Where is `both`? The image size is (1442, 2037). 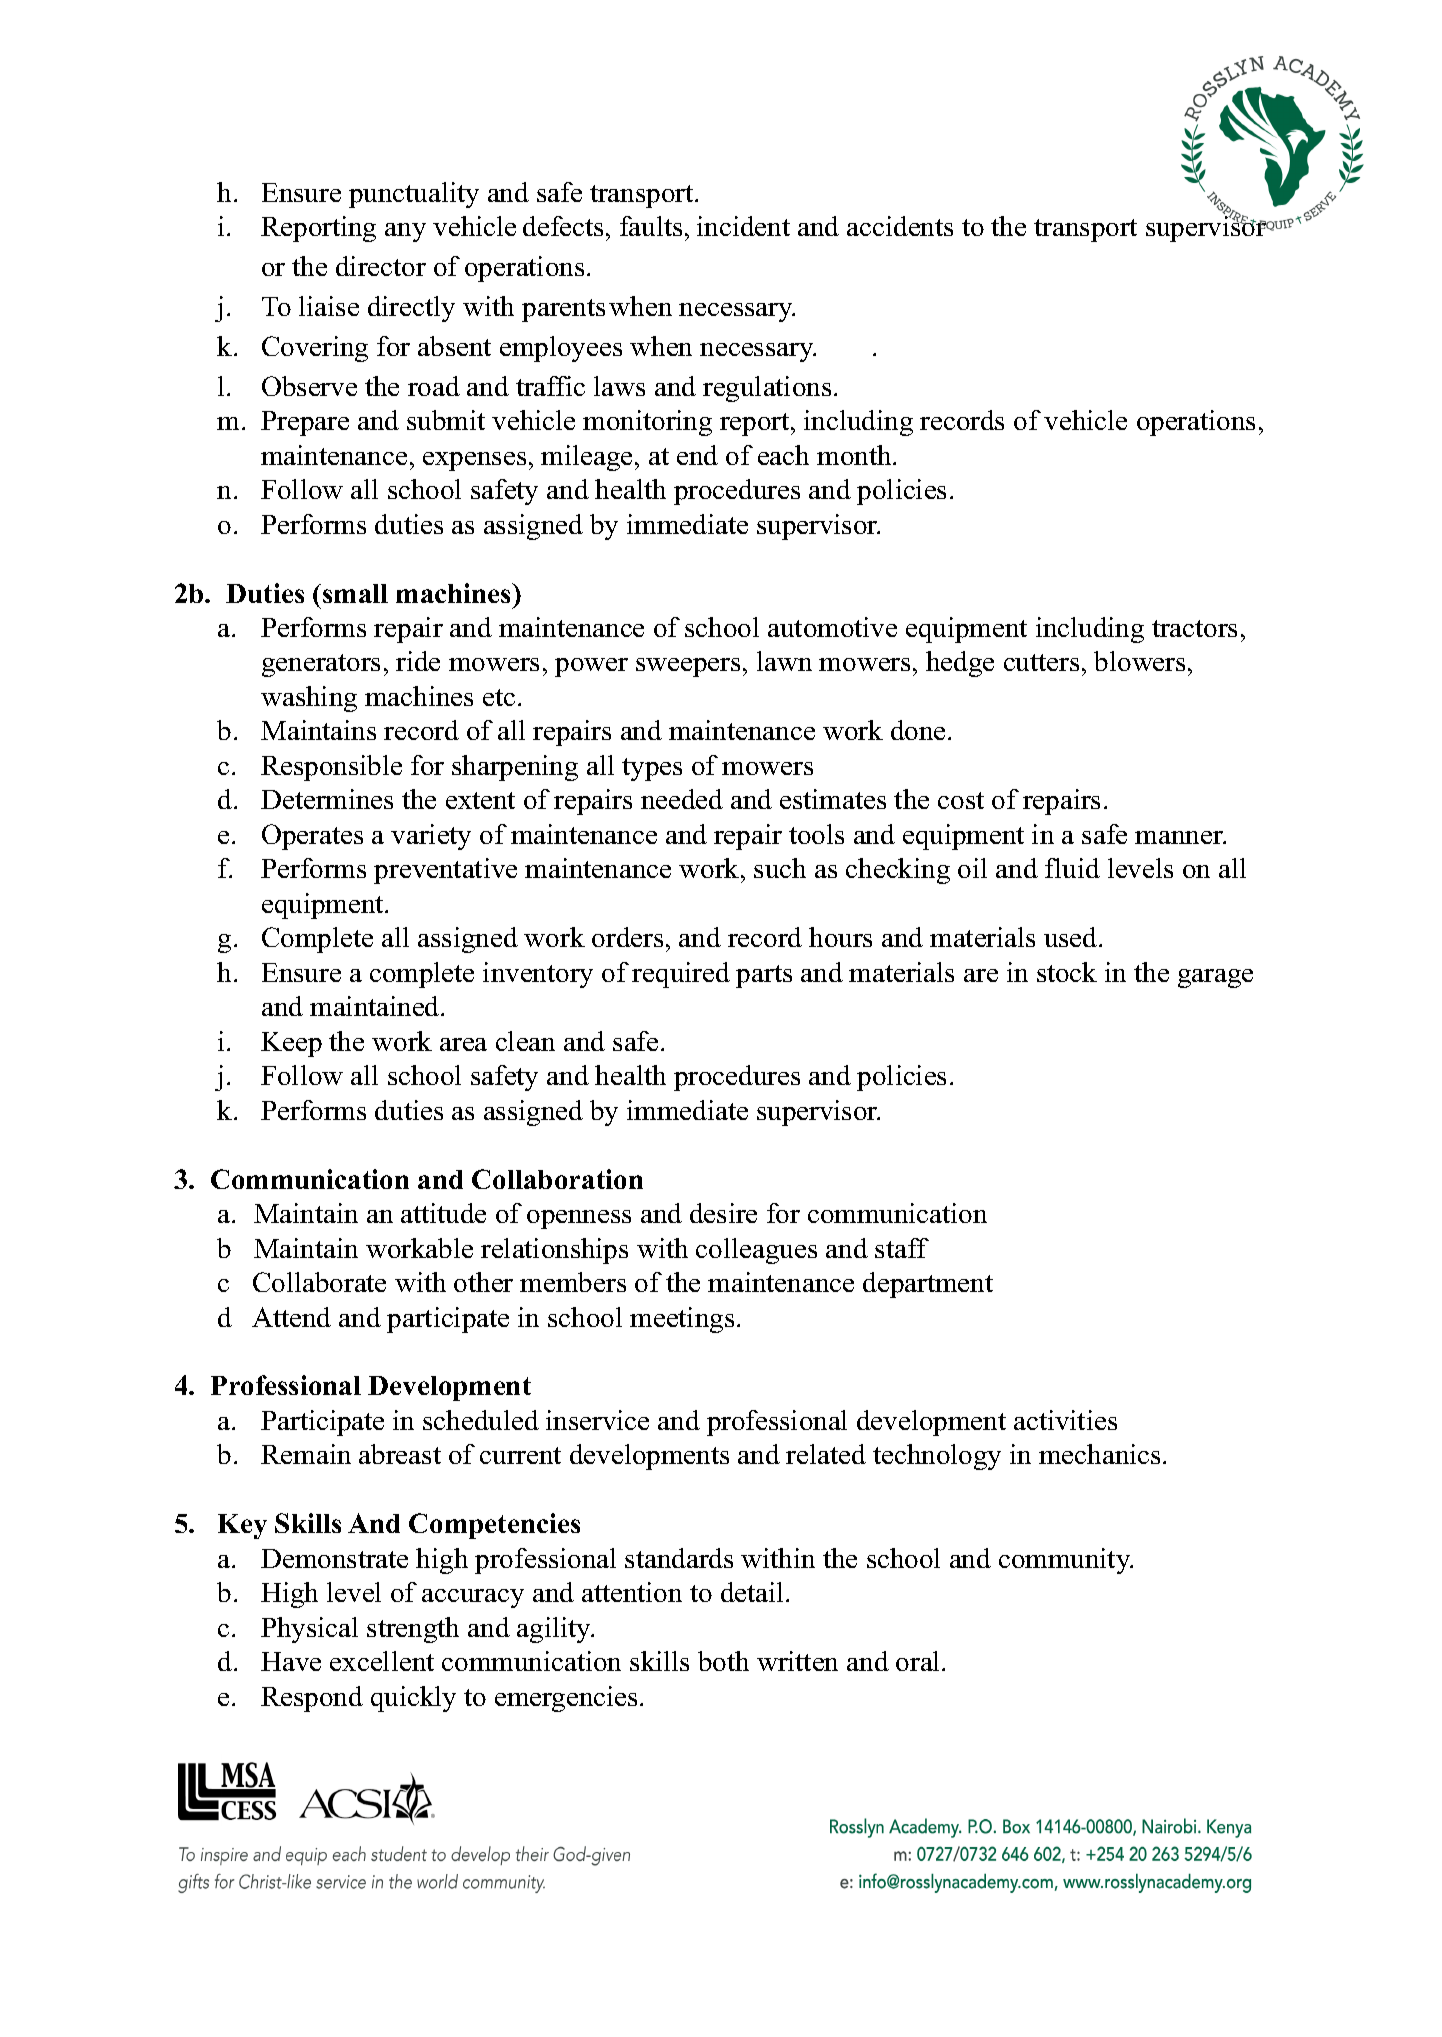
both is located at coordinates (723, 1661).
